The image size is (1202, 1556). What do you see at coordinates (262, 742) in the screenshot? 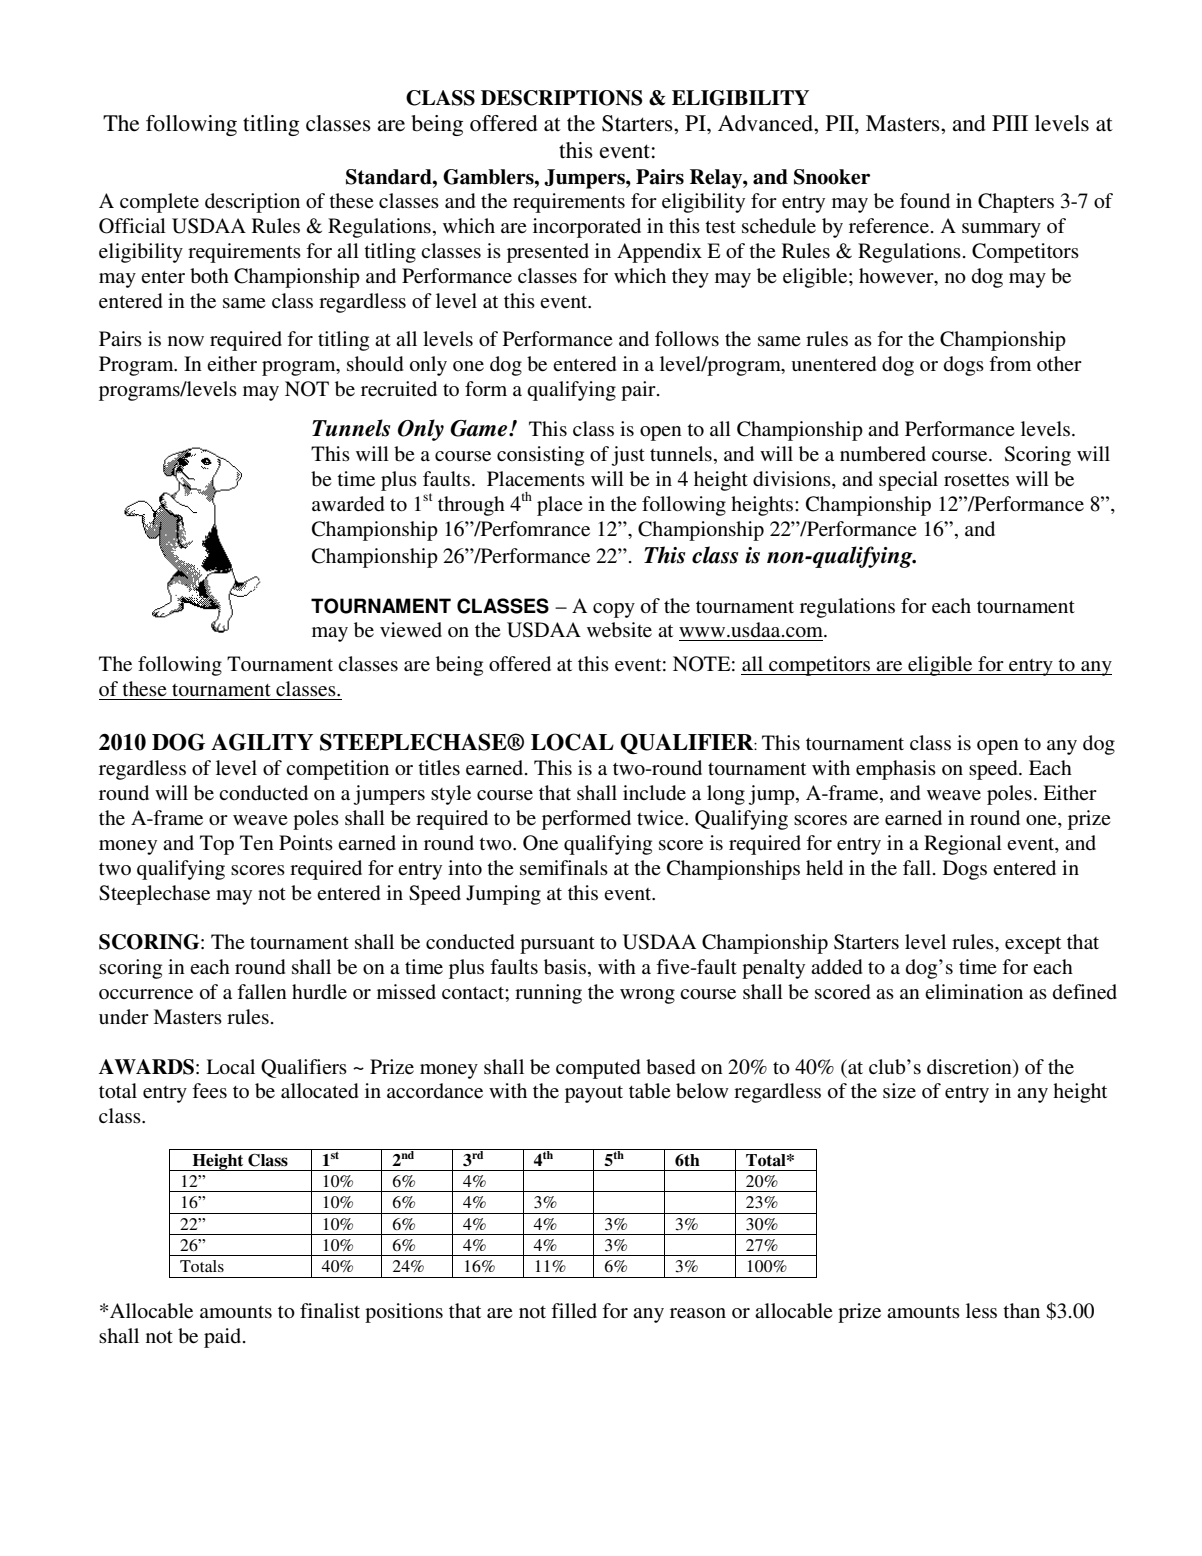
I see `AGILITY` at bounding box center [262, 742].
